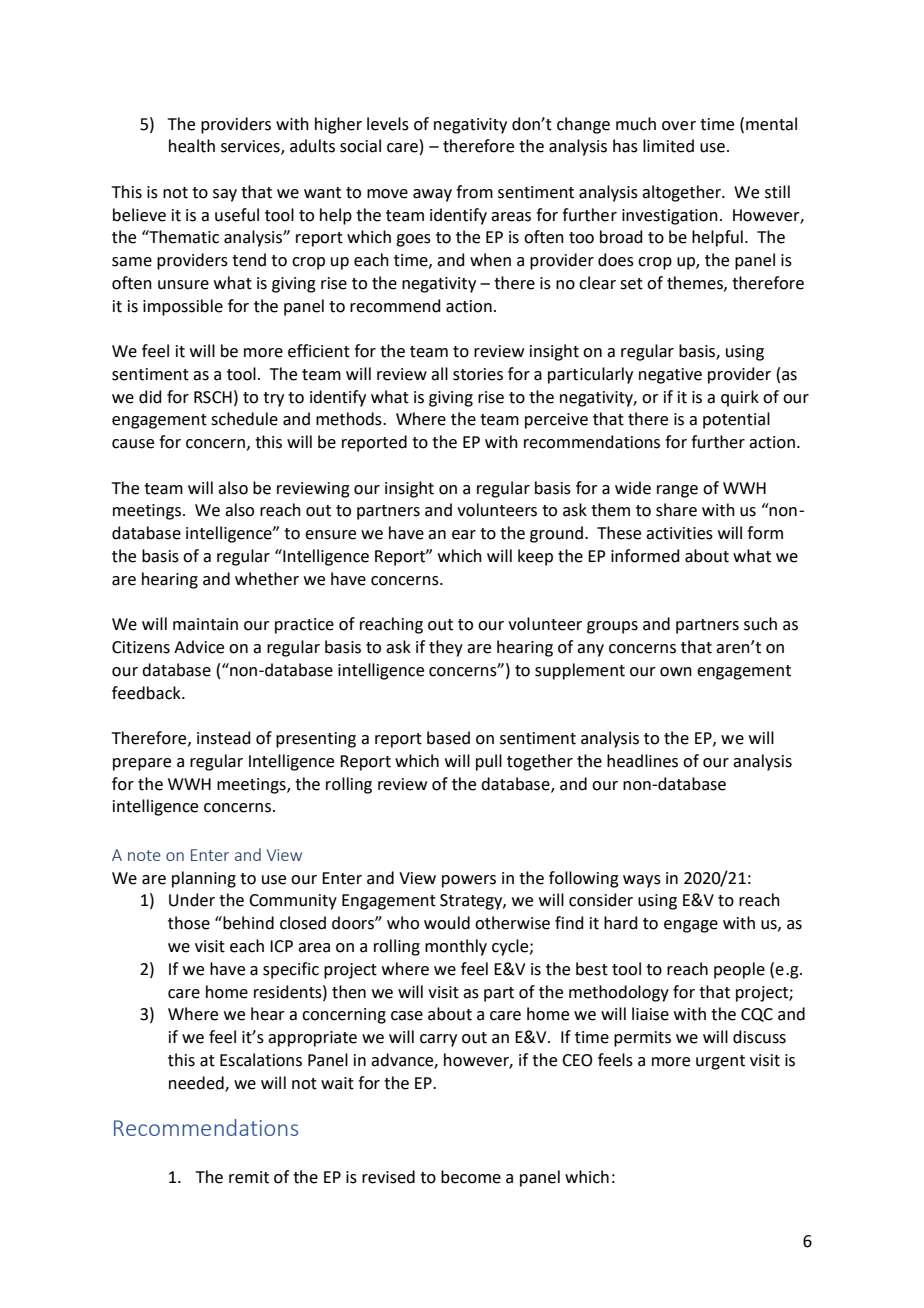 The height and width of the screenshot is (1308, 924). I want to click on Advice, so click(199, 647).
